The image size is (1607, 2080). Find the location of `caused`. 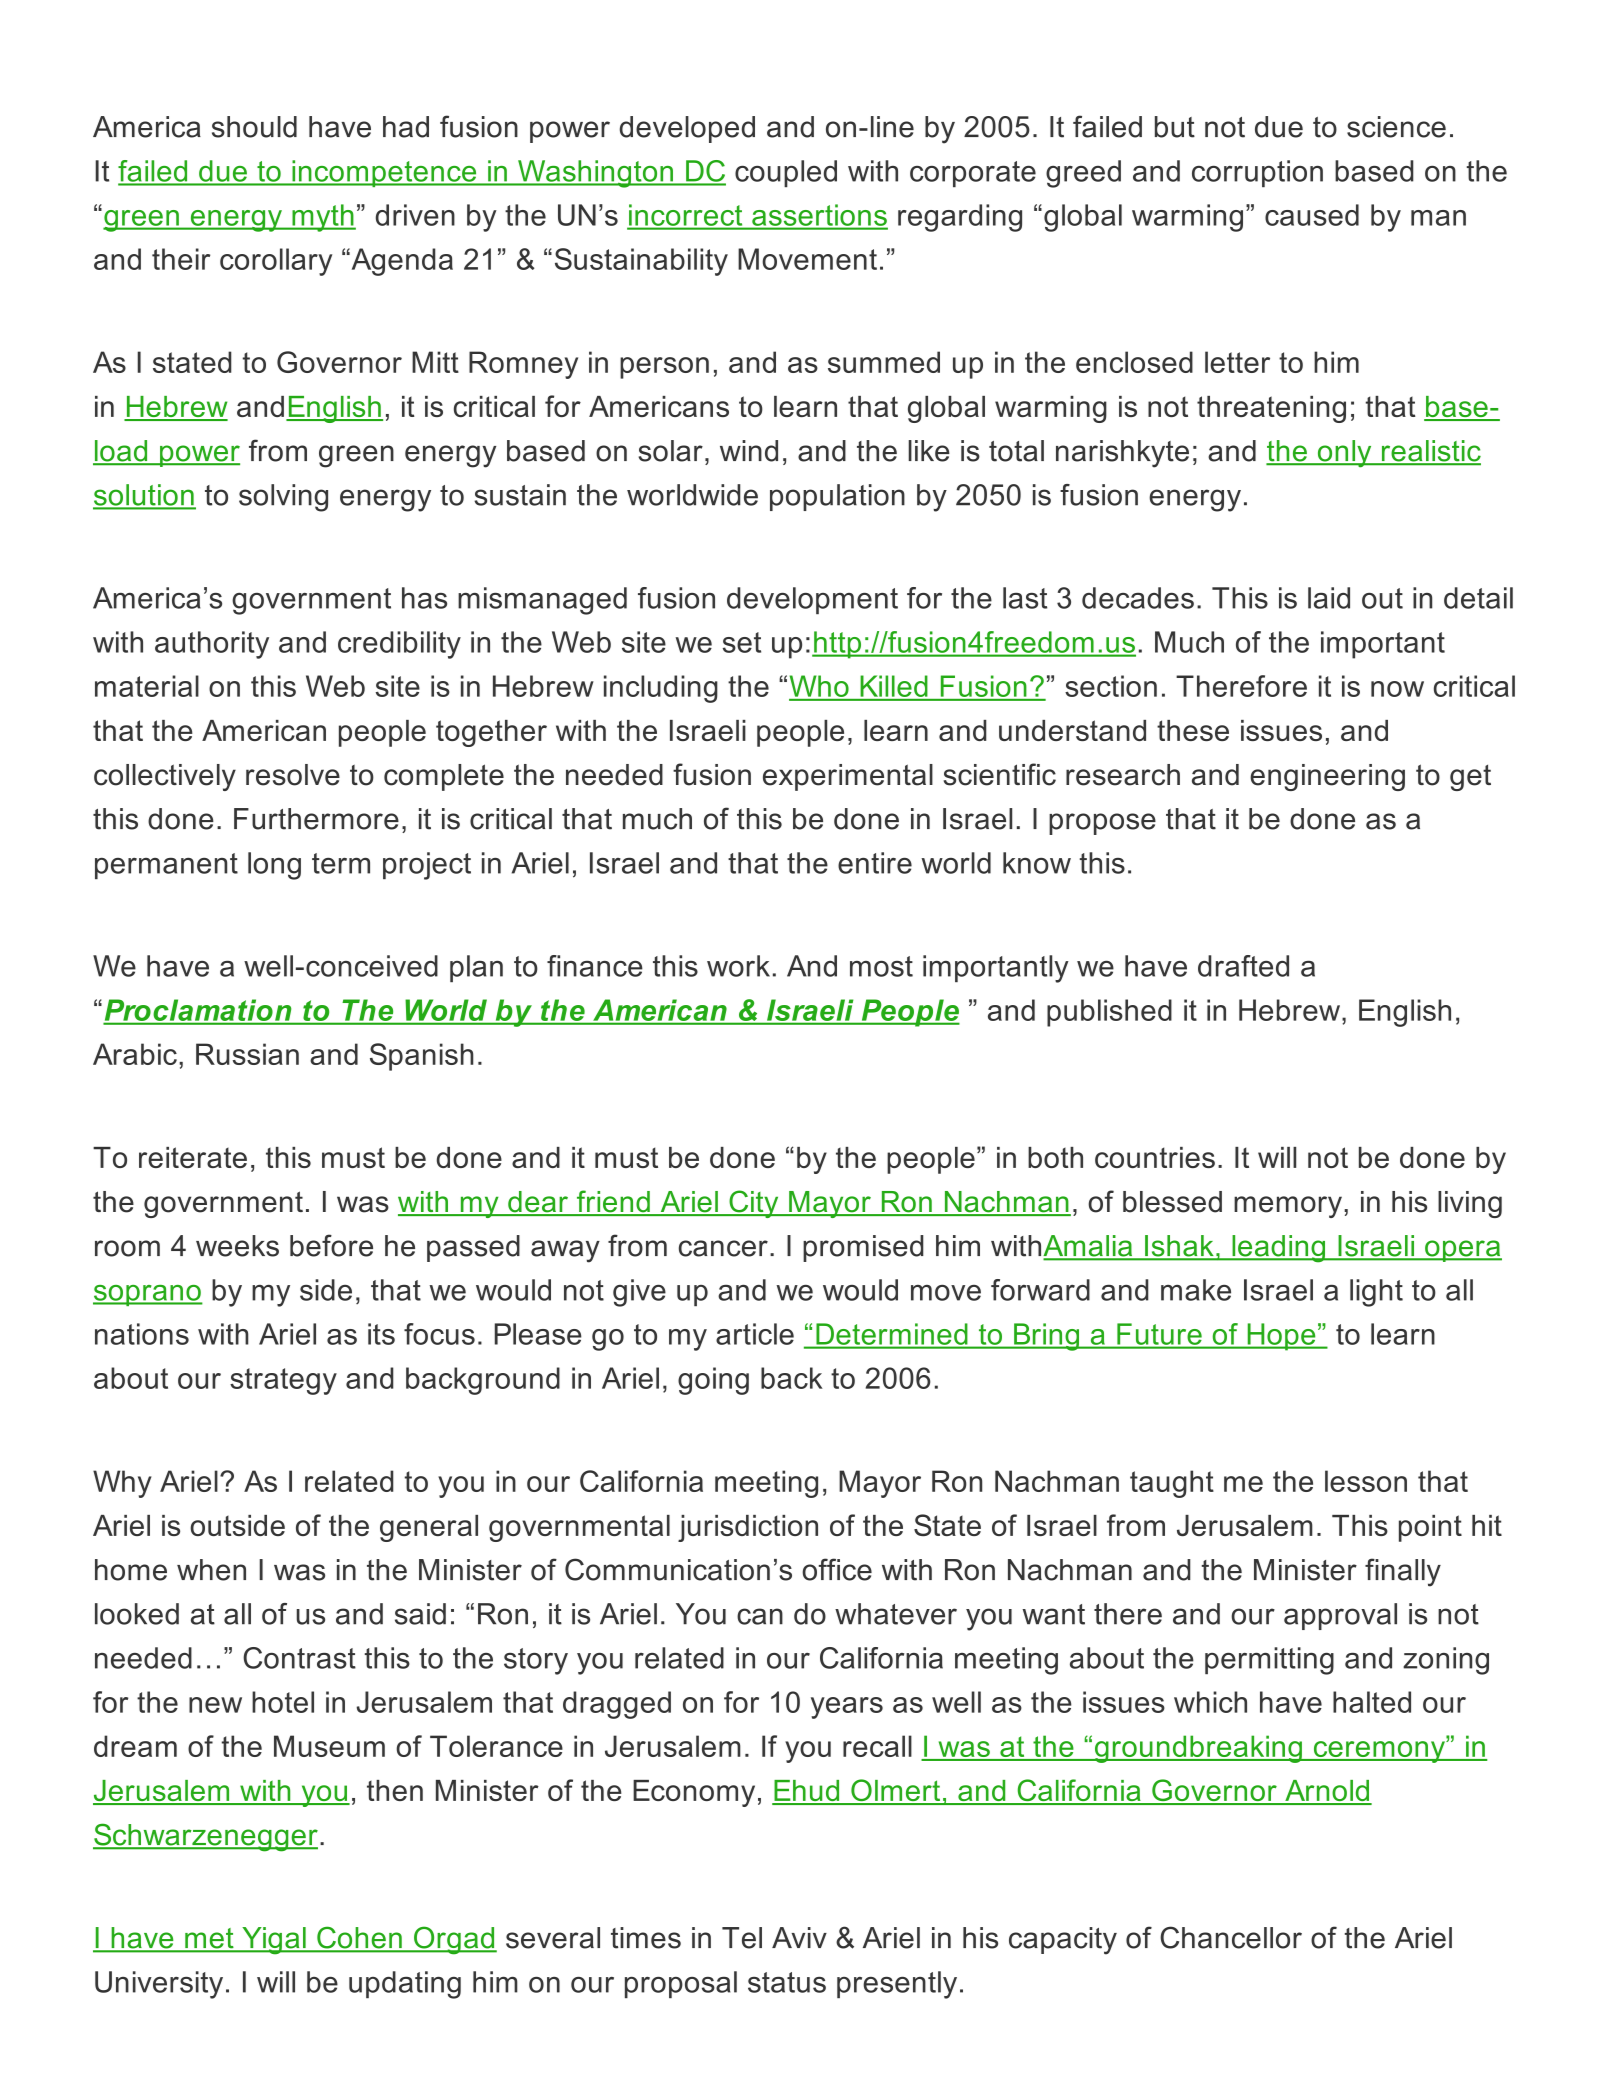

caused is located at coordinates (1312, 215).
